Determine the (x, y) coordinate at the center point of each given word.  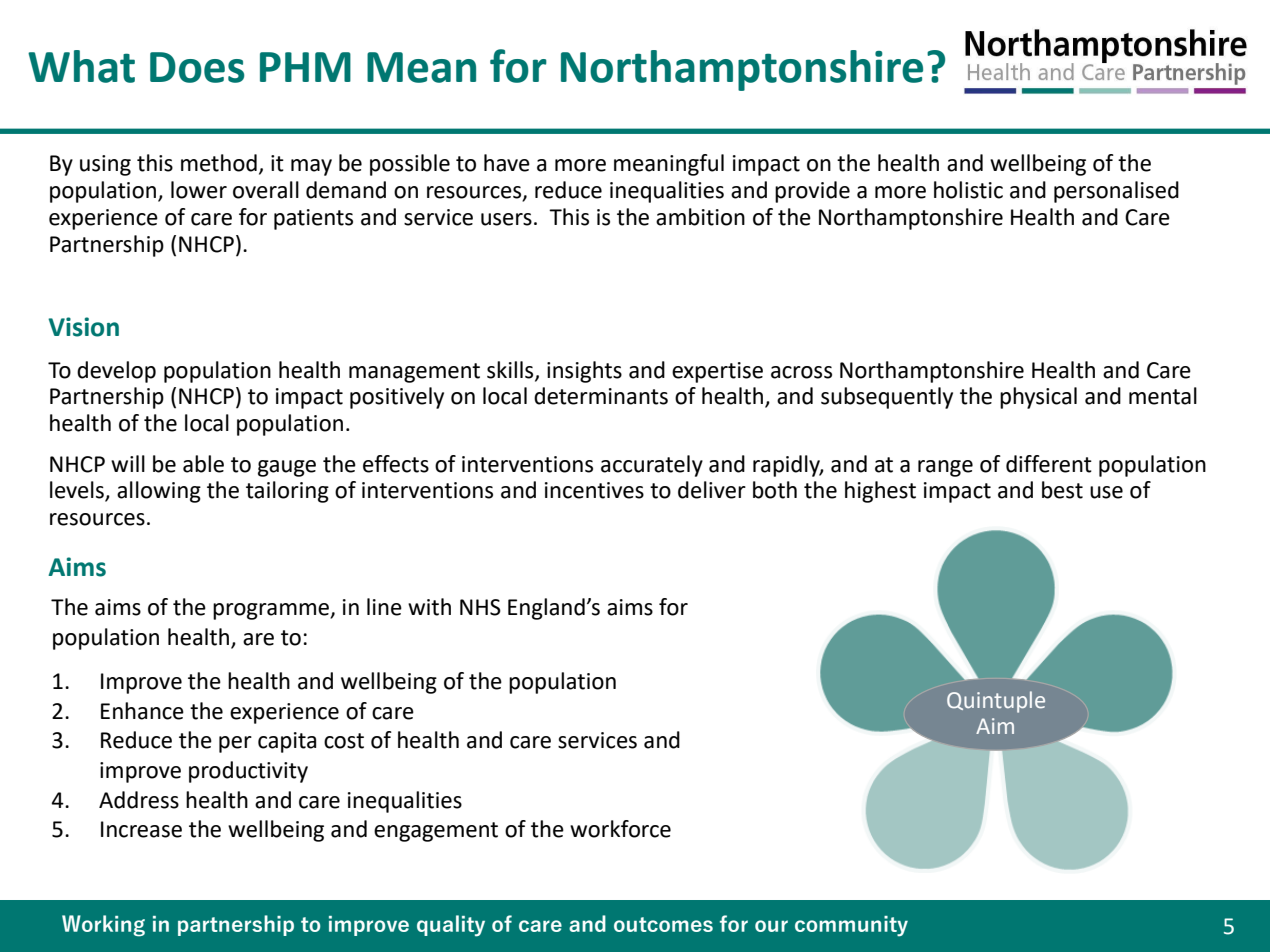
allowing (159, 492)
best (1062, 490)
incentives (594, 490)
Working (103, 926)
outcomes (663, 924)
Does (197, 67)
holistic (968, 190)
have (507, 163)
